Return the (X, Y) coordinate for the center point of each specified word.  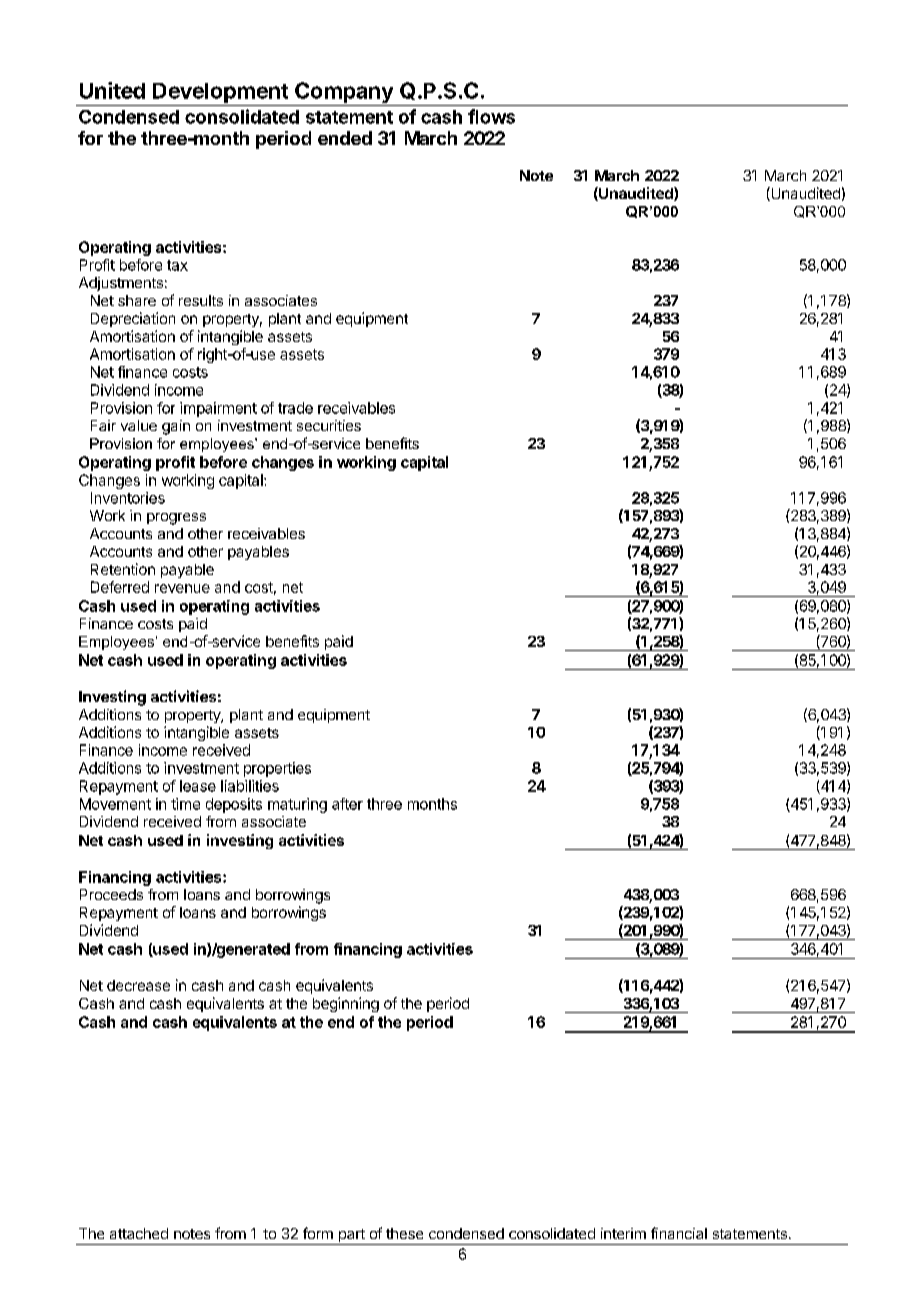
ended (345, 138)
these (404, 1233)
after (347, 804)
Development (220, 94)
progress (176, 519)
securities (329, 425)
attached (139, 1233)
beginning (346, 1004)
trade (295, 408)
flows (491, 116)
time (185, 804)
